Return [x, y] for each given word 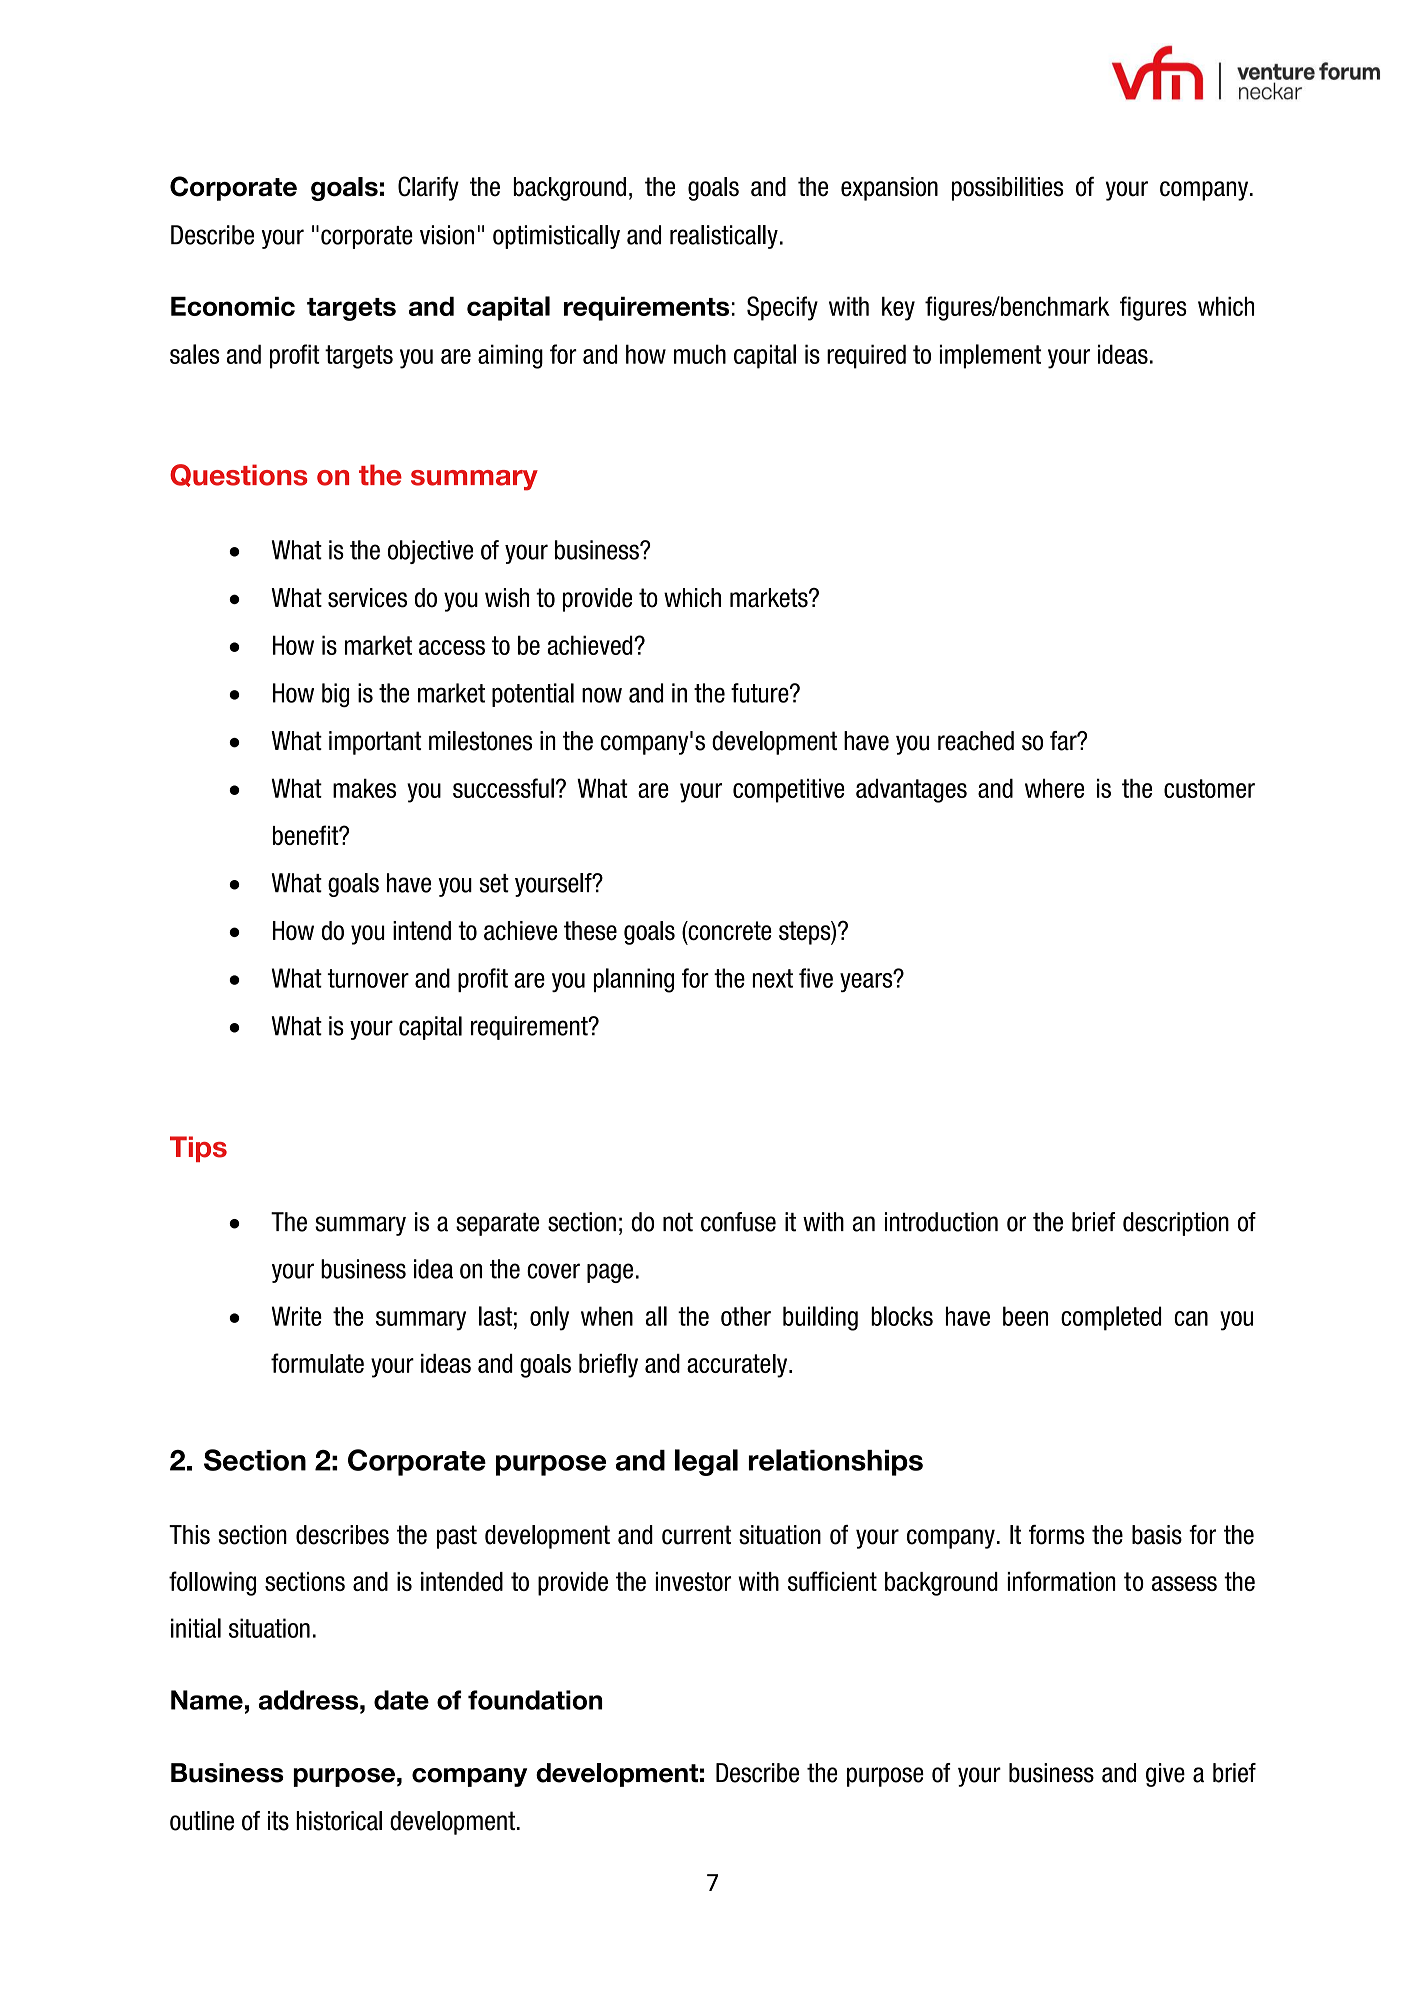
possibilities [1008, 189]
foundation [535, 1700]
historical [339, 1821]
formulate [317, 1363]
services [367, 598]
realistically [724, 237]
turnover [368, 978]
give [1165, 1775]
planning [634, 980]
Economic [233, 306]
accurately [738, 1366]
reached [976, 741]
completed [1111, 1318]
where [1054, 788]
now [602, 695]
